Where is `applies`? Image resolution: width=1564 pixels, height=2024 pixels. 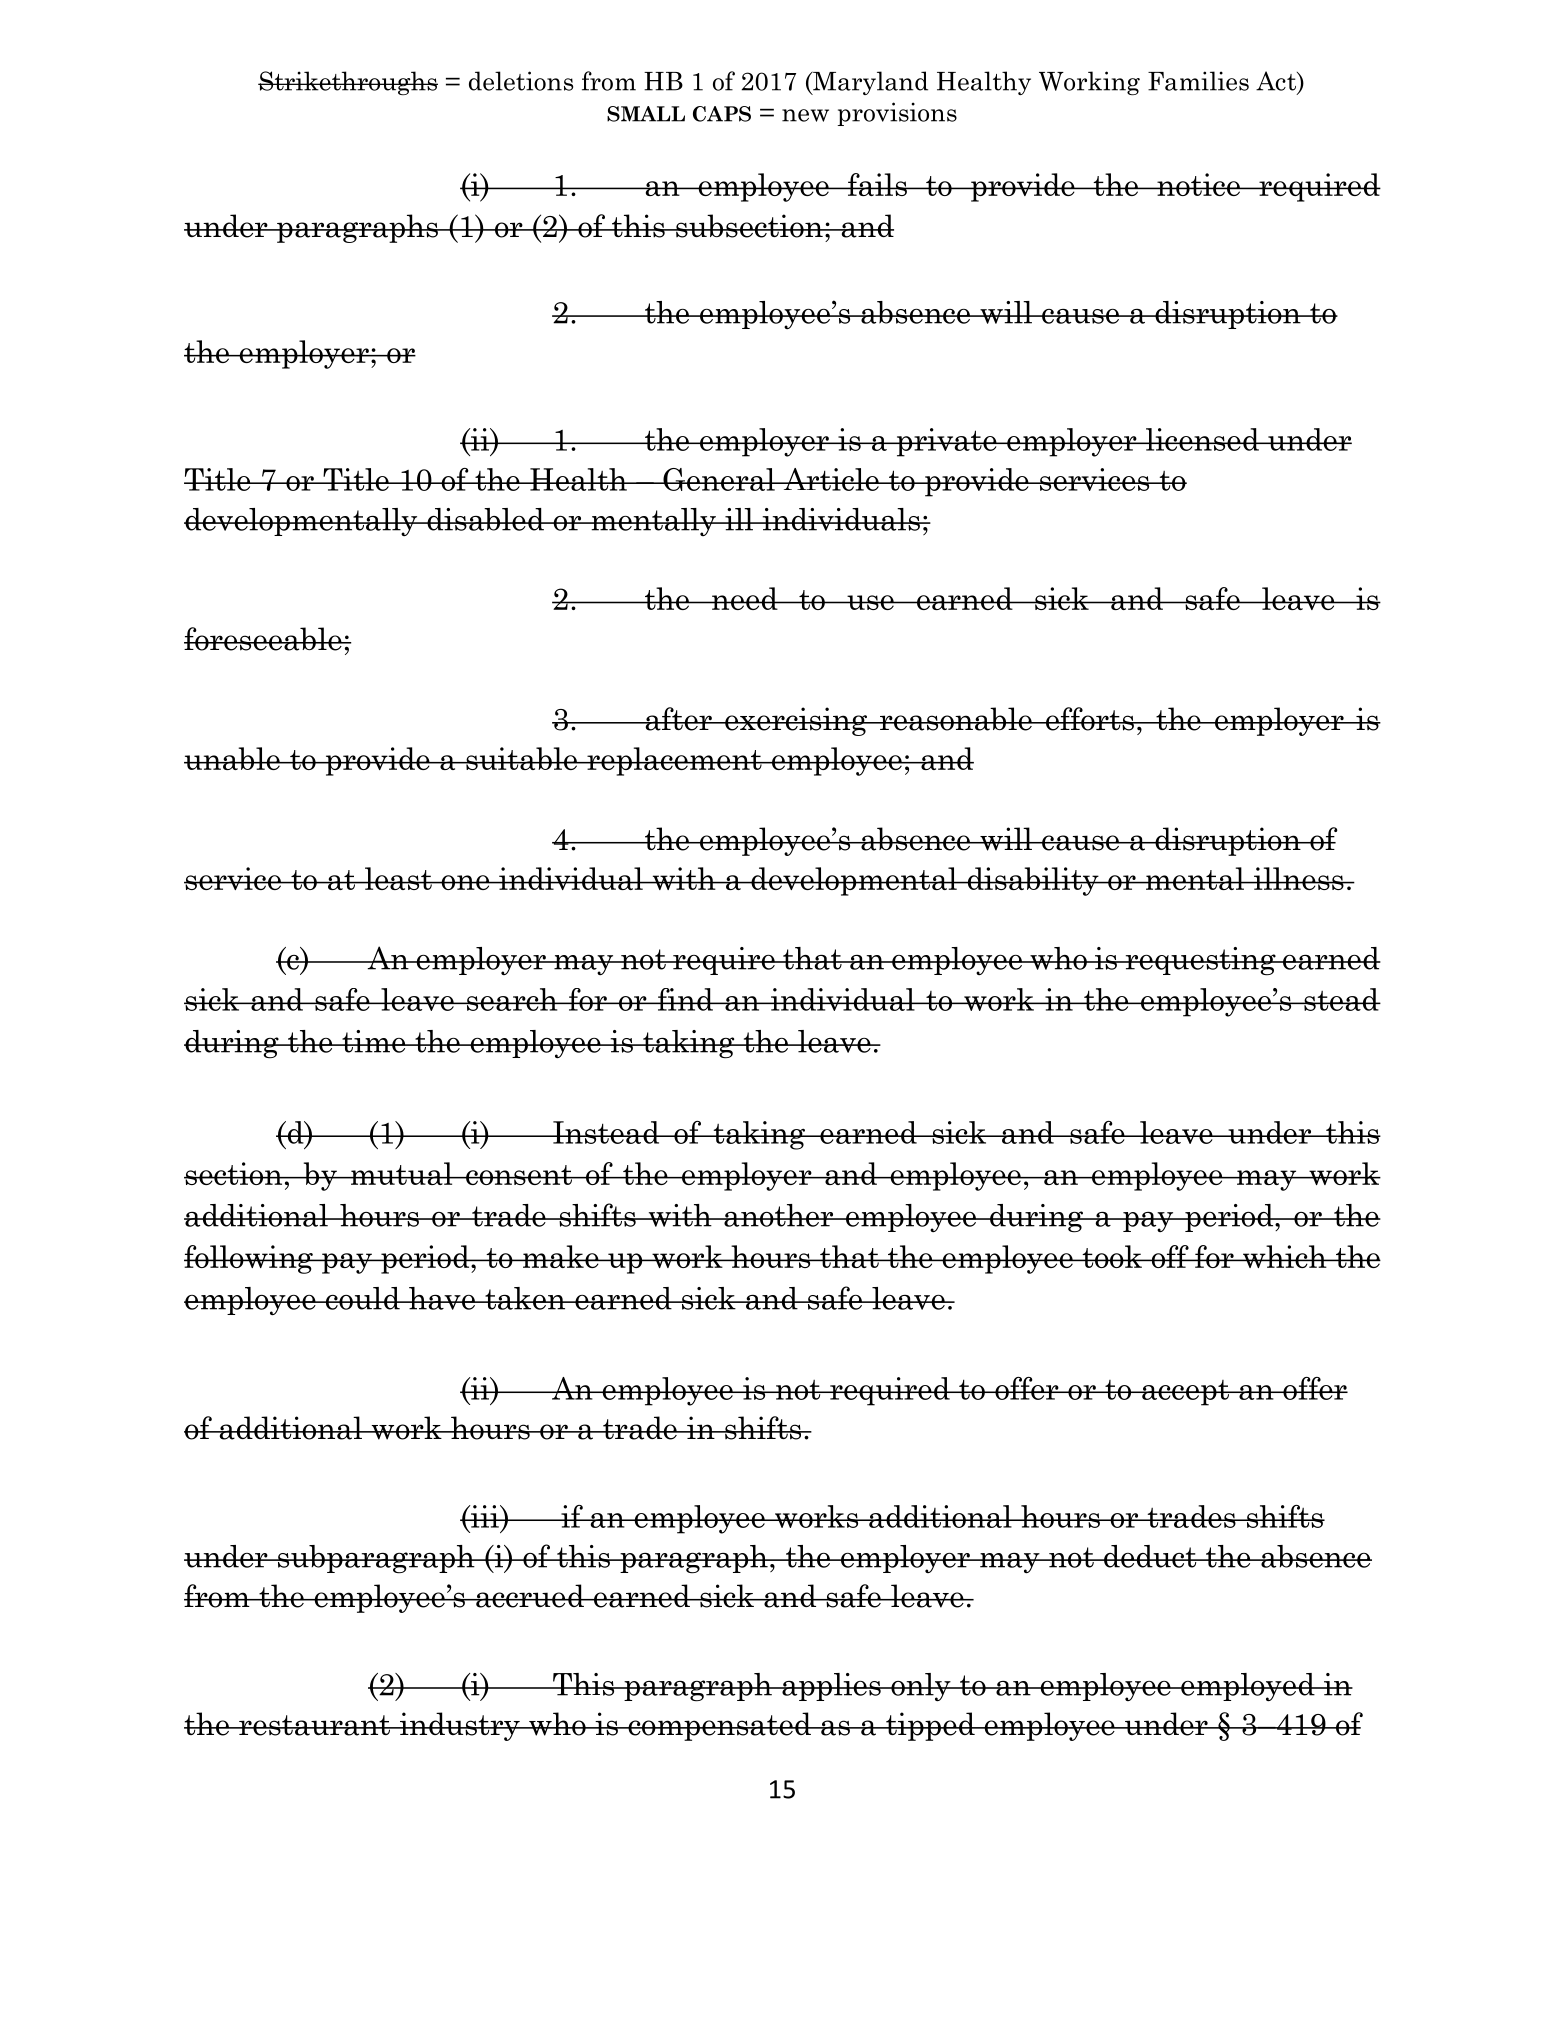
applies is located at coordinates (831, 1687).
